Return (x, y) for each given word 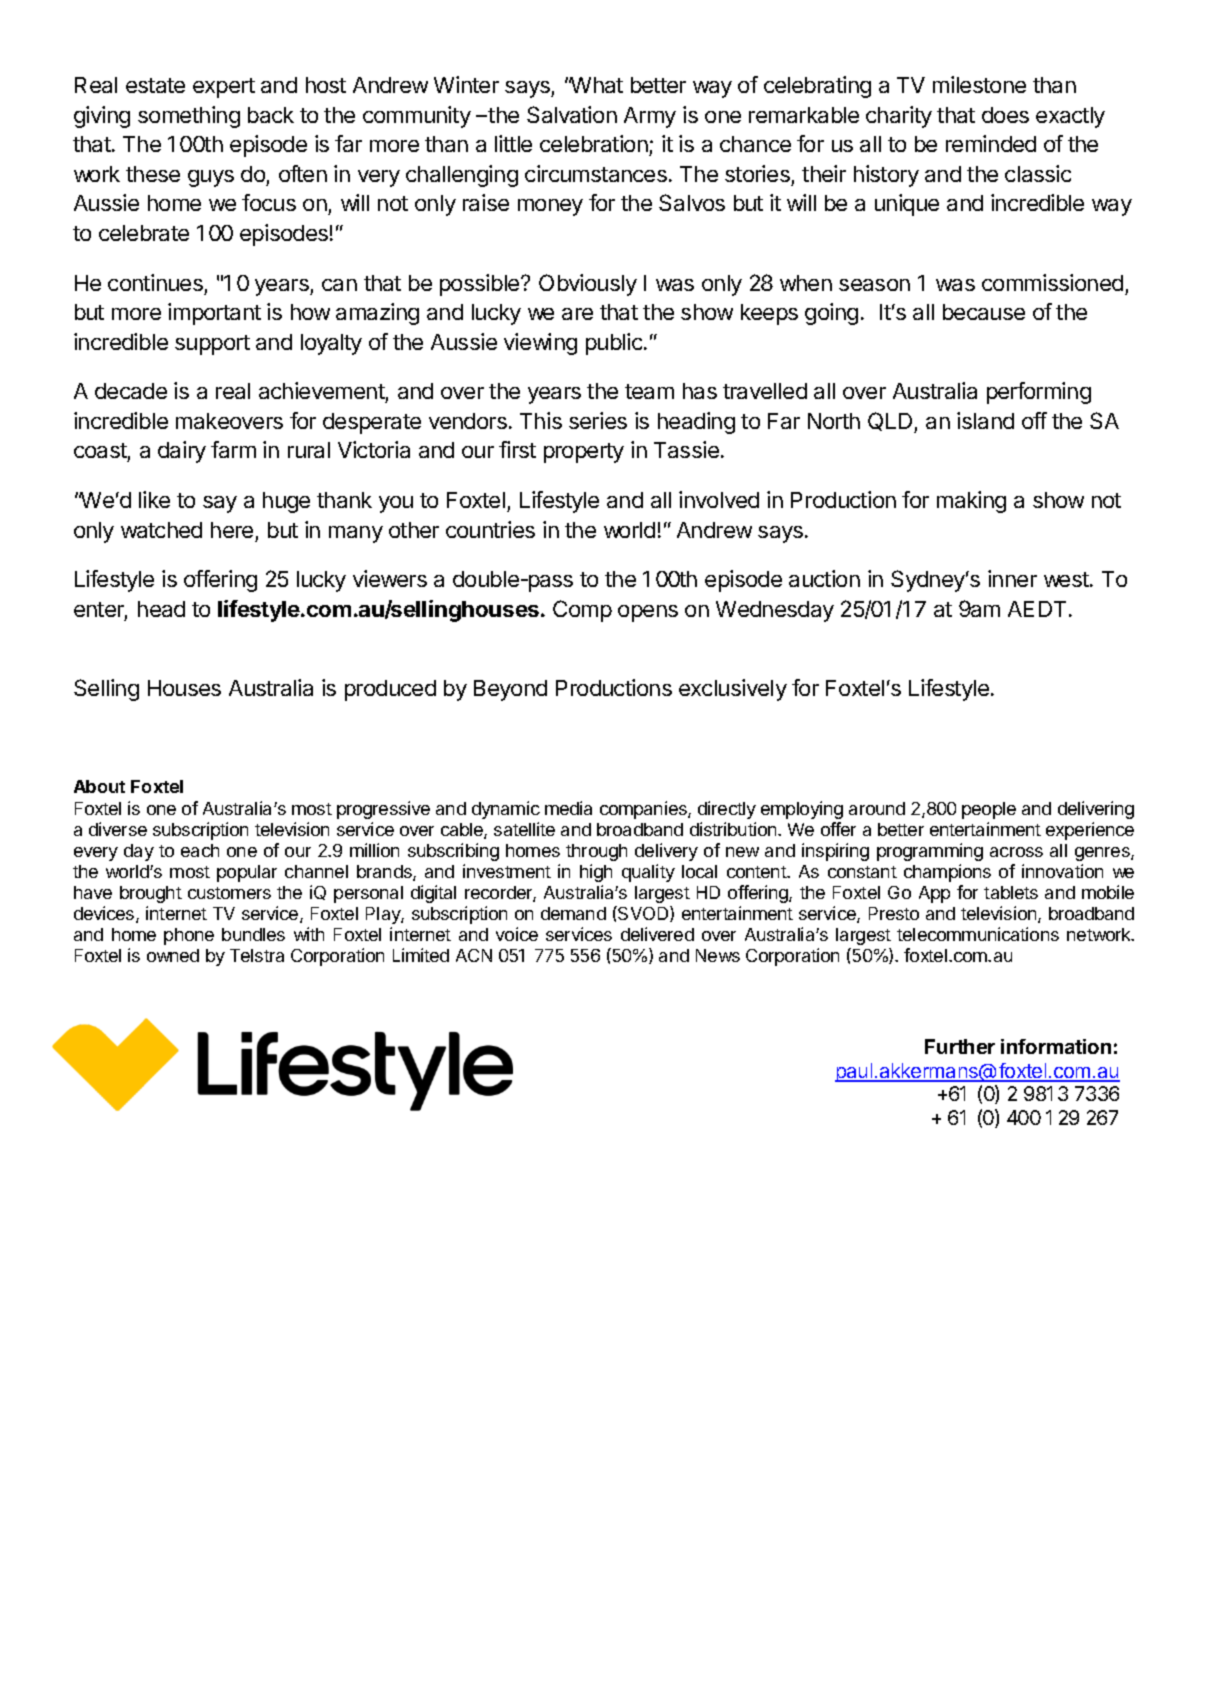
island (985, 420)
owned (173, 955)
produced (390, 690)
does (1005, 115)
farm (233, 449)
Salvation (572, 114)
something (189, 117)
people (989, 810)
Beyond (510, 690)
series (598, 420)
